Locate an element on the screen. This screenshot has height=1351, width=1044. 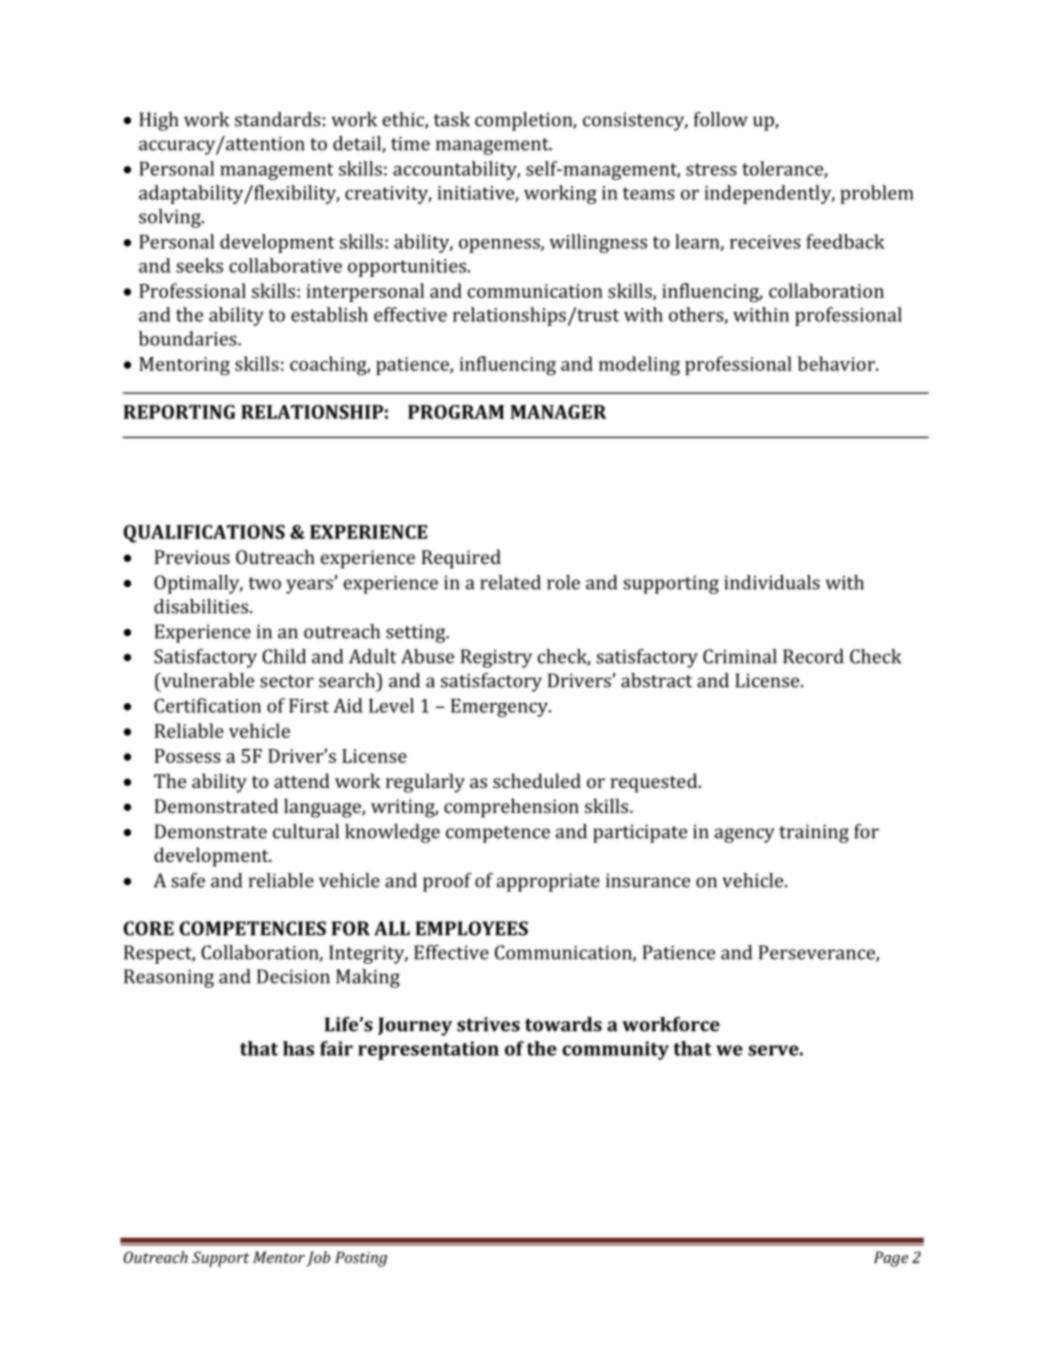
standards is located at coordinates (278, 119).
